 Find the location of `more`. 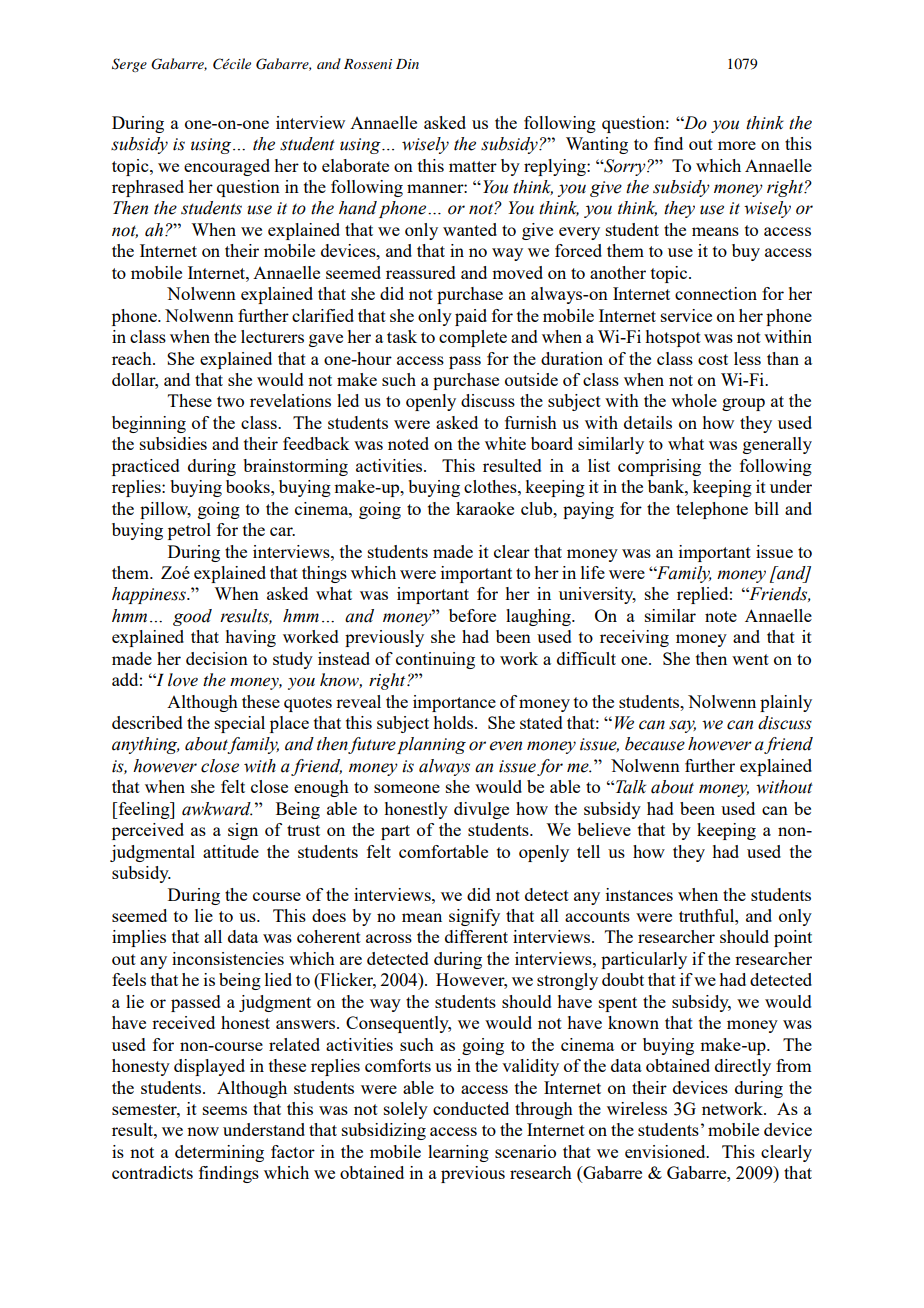

more is located at coordinates (737, 145).
